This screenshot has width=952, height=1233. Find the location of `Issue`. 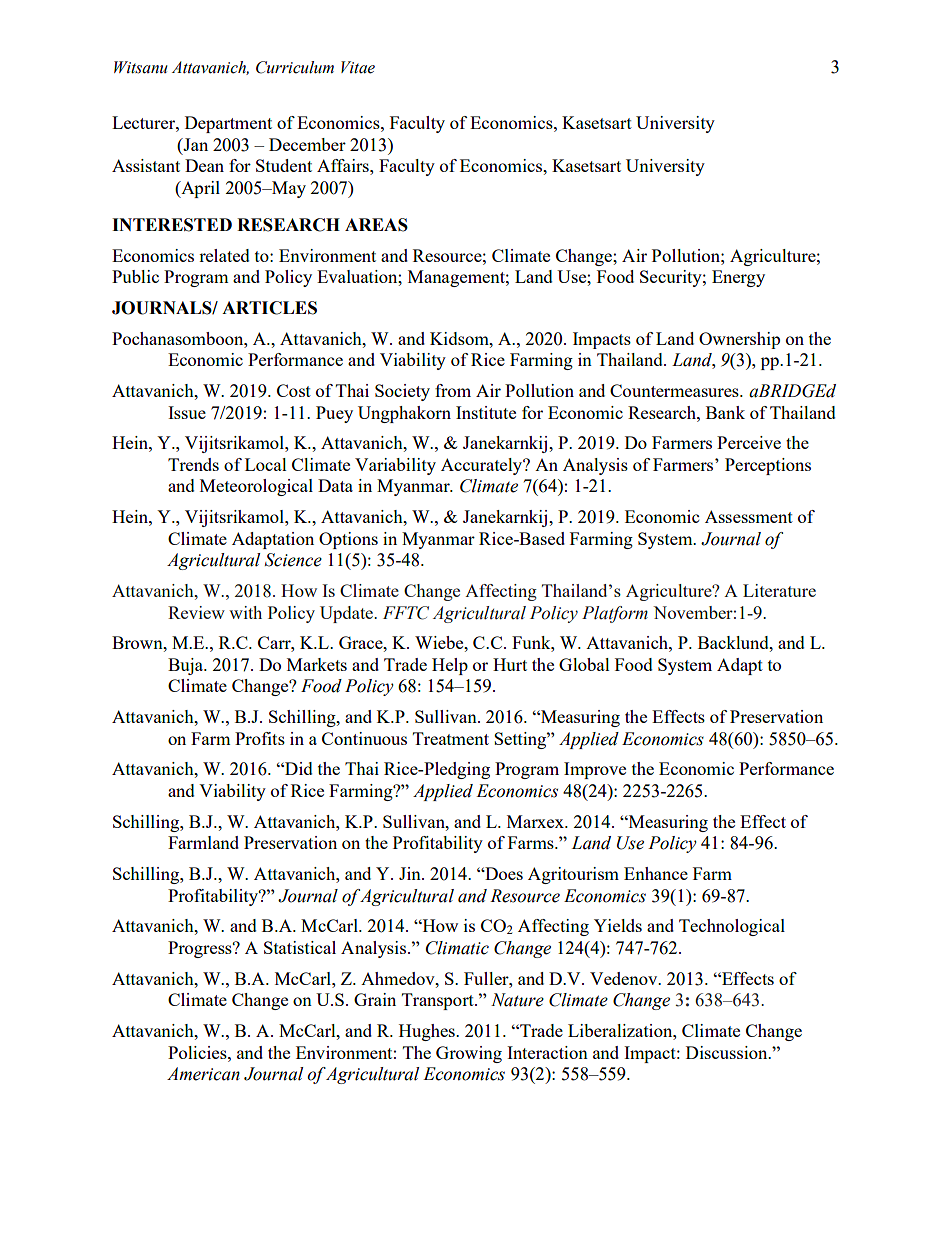

Issue is located at coordinates (187, 412).
